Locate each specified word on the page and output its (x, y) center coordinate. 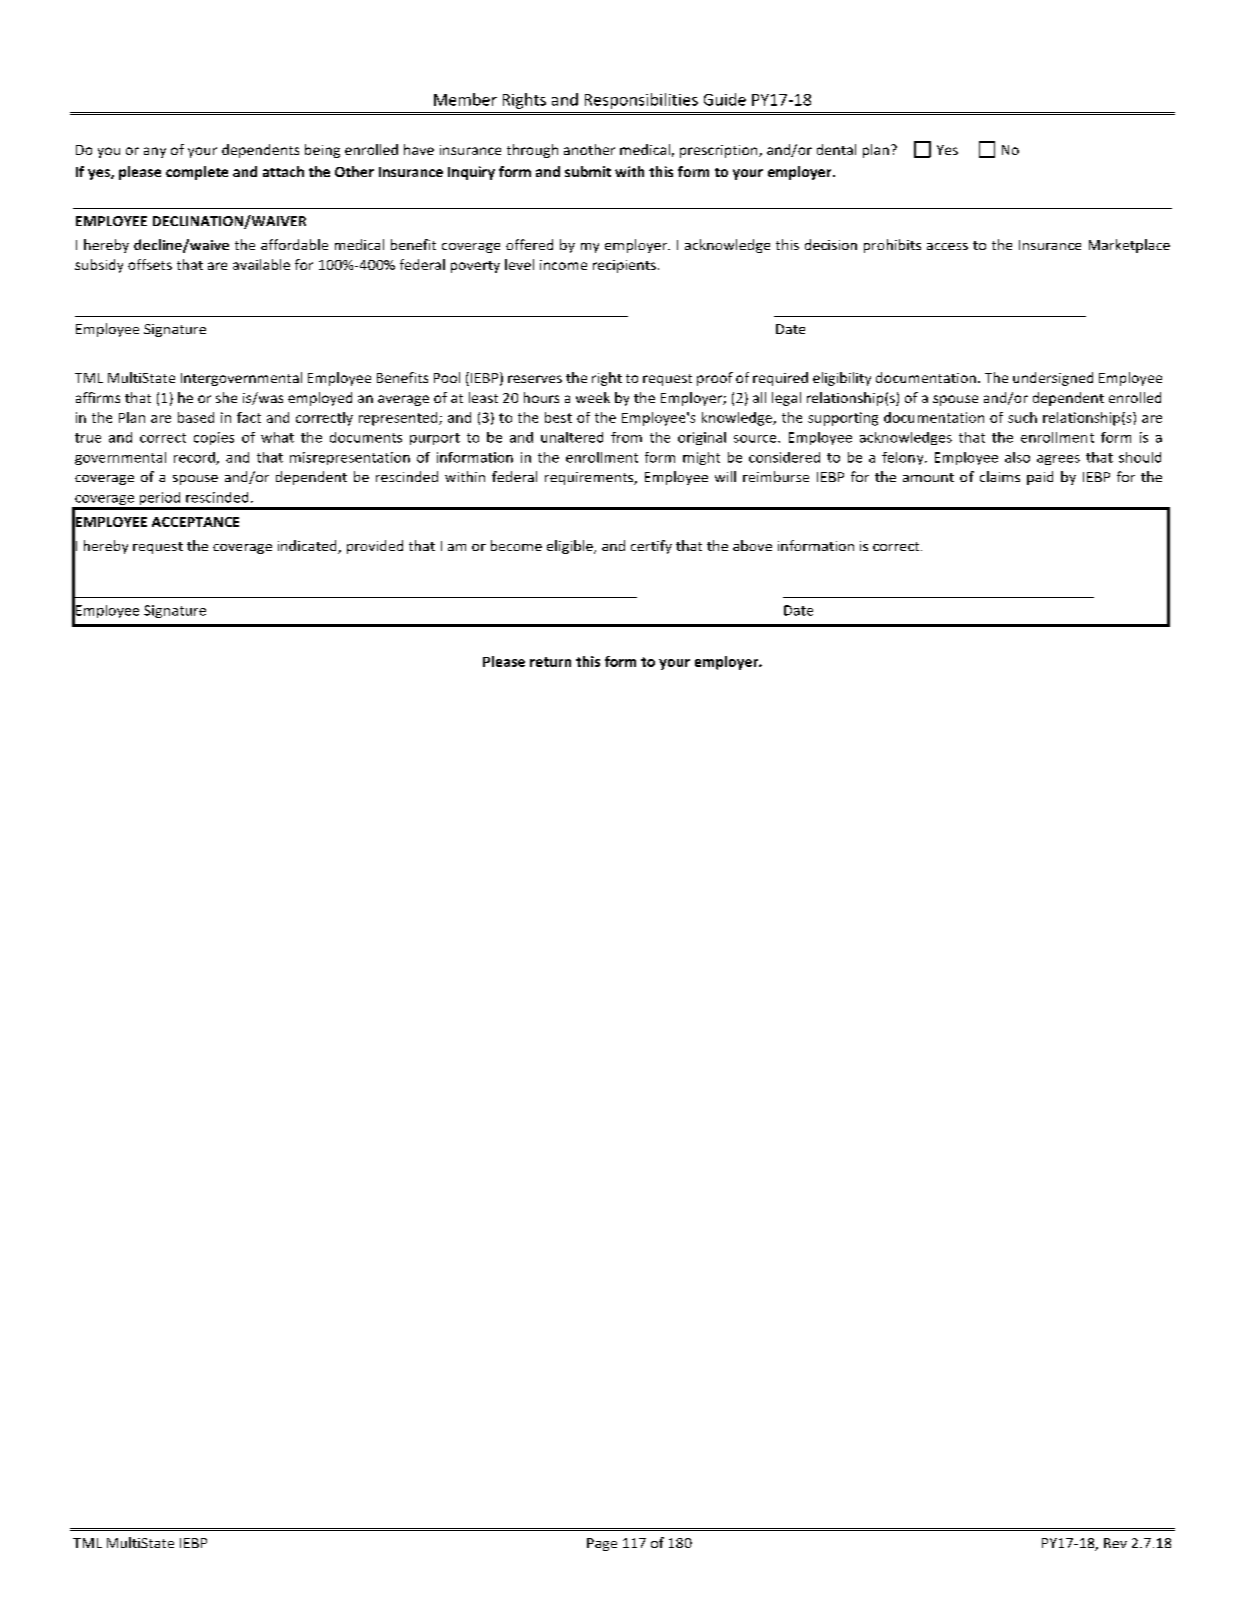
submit (588, 171)
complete (197, 173)
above (752, 545)
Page (602, 1544)
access (947, 246)
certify (651, 547)
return (550, 662)
